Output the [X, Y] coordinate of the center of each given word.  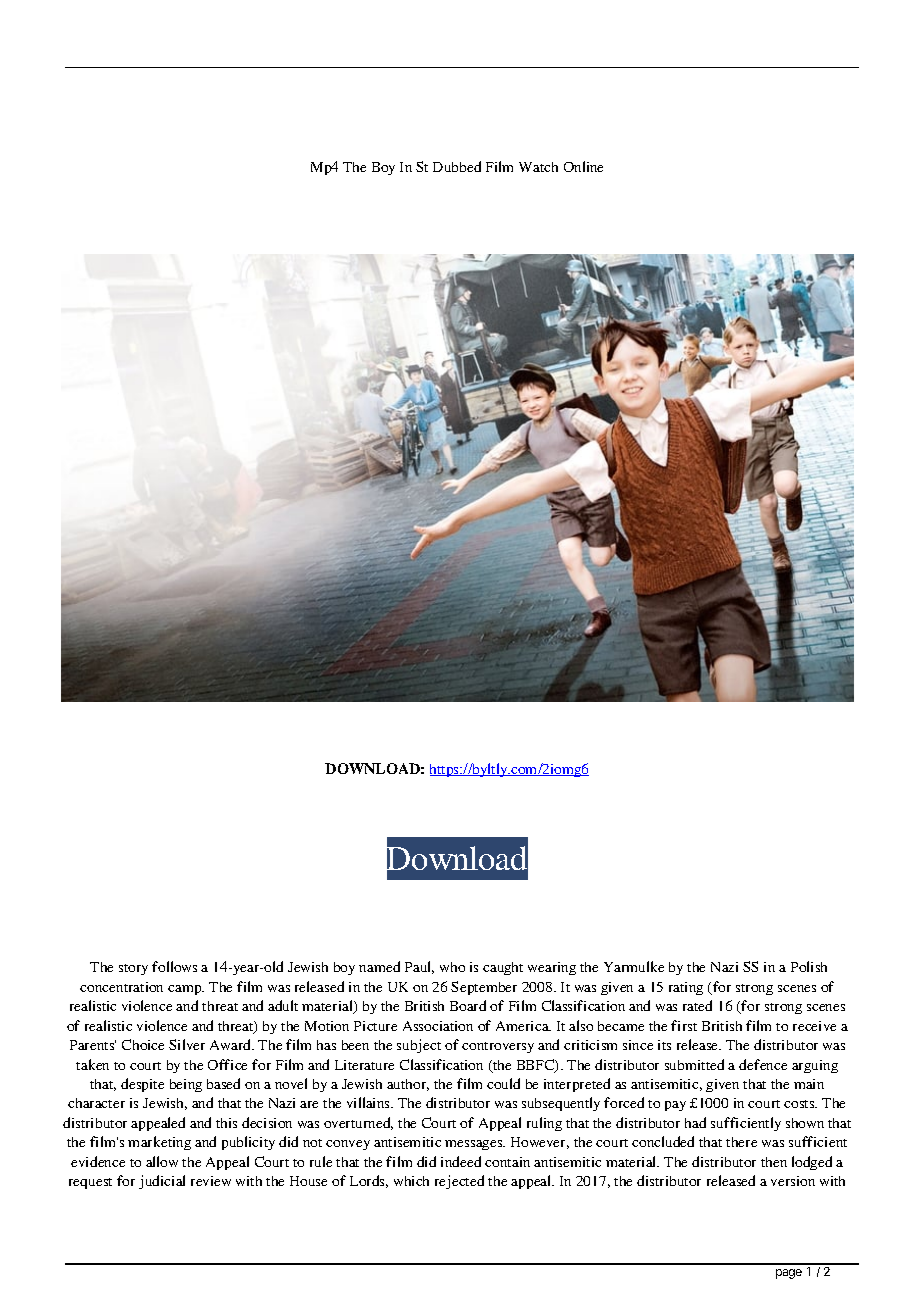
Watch [538, 167]
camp [186, 990]
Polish [809, 966]
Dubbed [457, 166]
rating [686, 988]
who [452, 967]
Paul [419, 967]
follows [174, 966]
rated [697, 1005]
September [484, 988]
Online [583, 166]
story [133, 969]
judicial [162, 1182]
